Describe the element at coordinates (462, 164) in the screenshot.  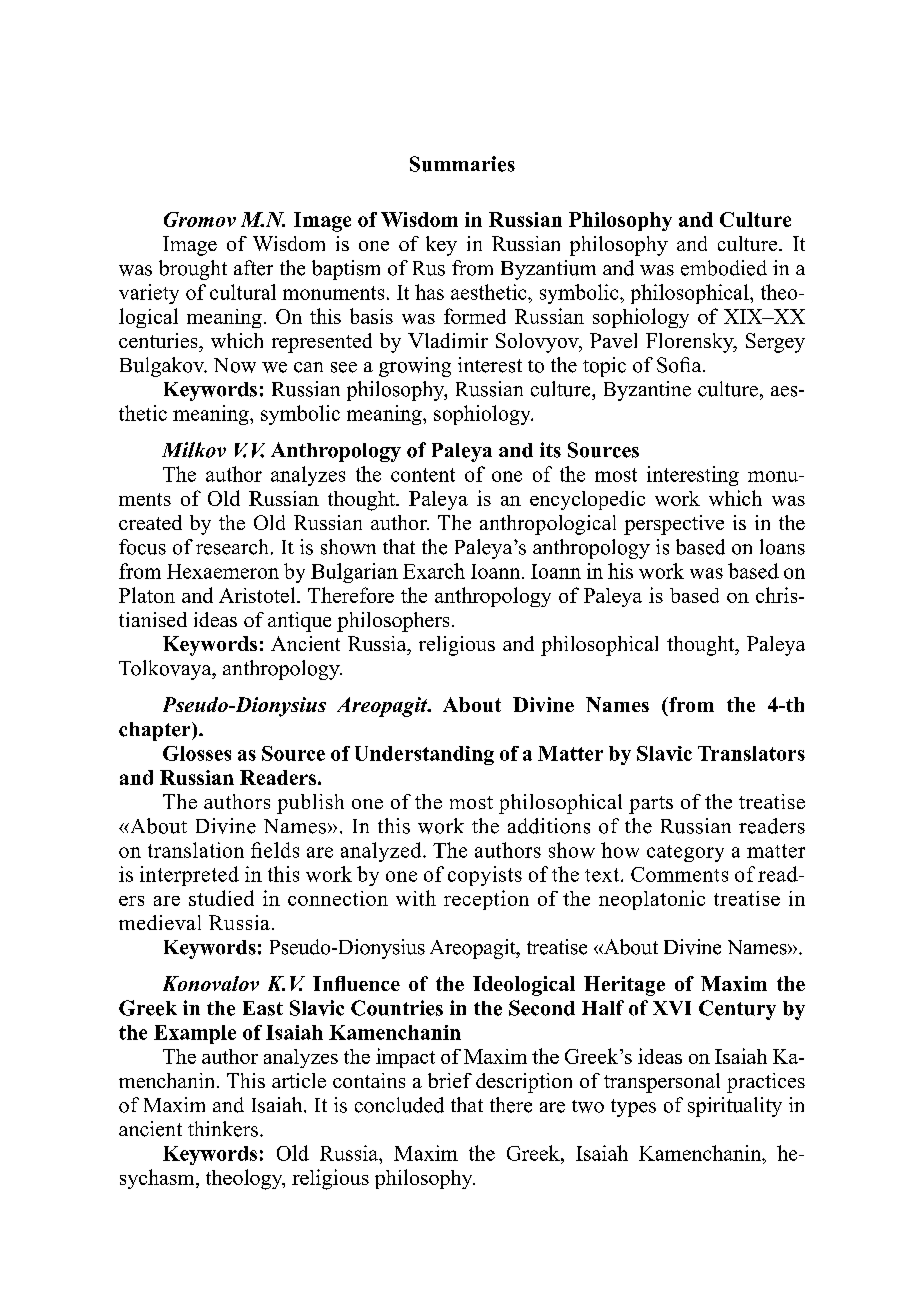
I see `Summaries` at that location.
